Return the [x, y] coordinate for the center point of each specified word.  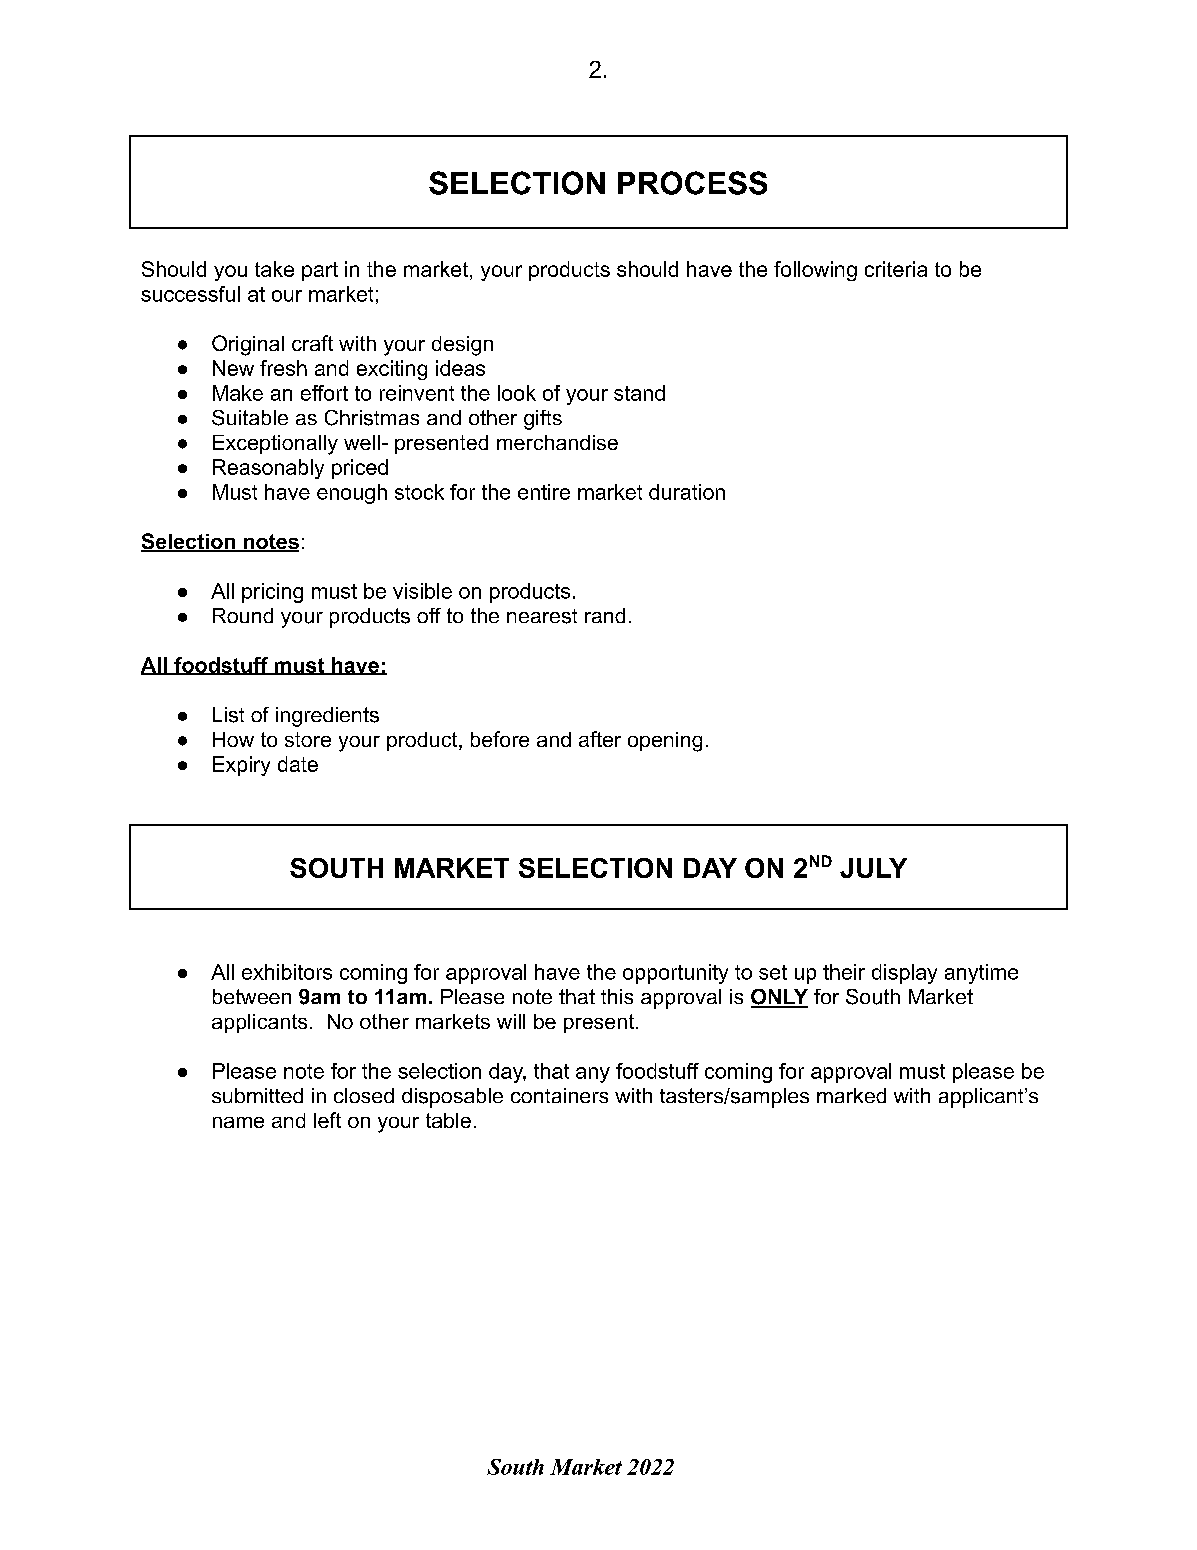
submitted [257, 1095]
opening [665, 742]
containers [559, 1095]
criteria [896, 269]
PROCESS [692, 183]
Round [243, 615]
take [274, 269]
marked [851, 1095]
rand [605, 615]
